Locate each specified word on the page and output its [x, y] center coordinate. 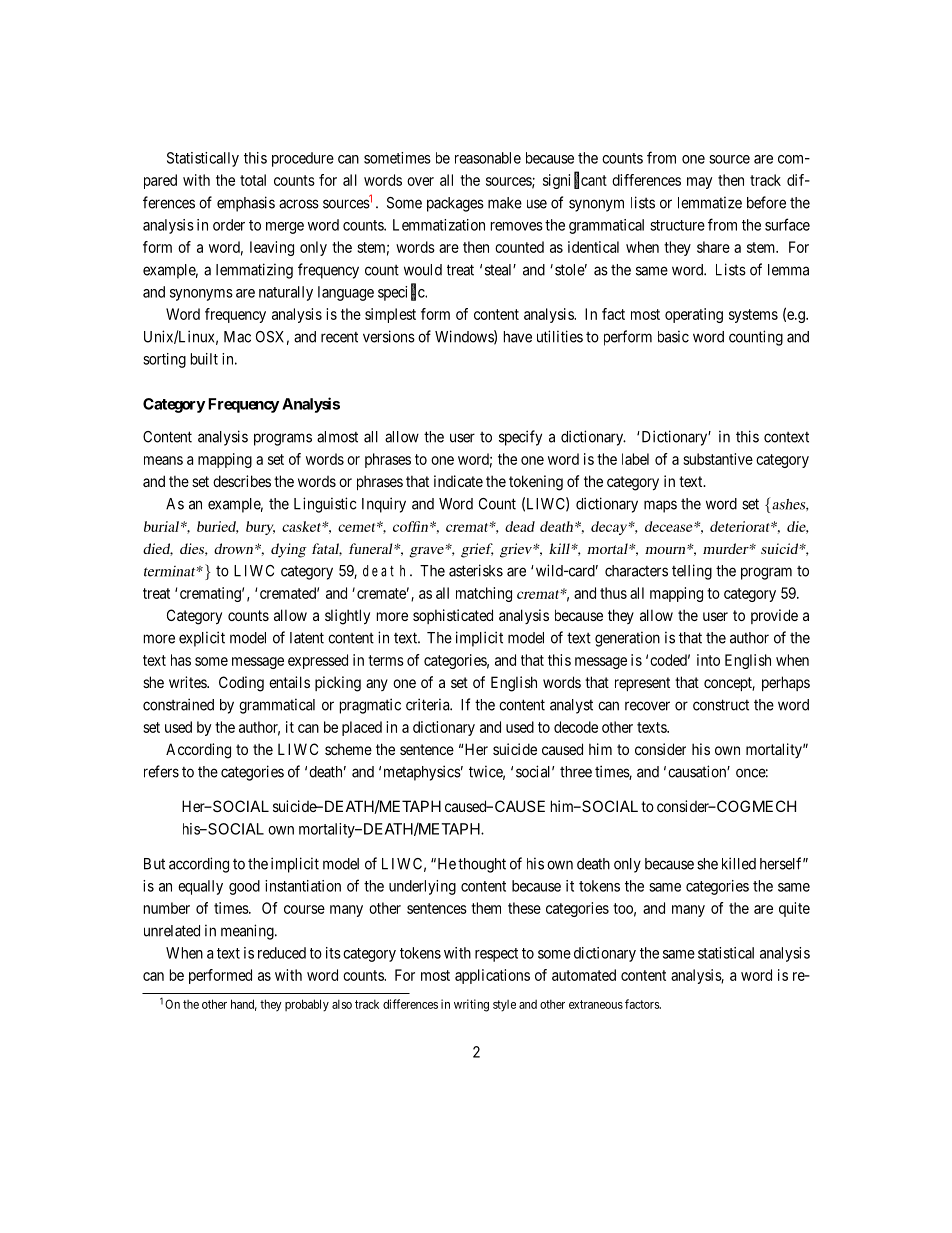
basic [673, 336]
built [204, 359]
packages [455, 204]
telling [692, 572]
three [576, 772]
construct [721, 705]
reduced [282, 953]
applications [492, 976]
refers [161, 771]
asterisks [476, 570]
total [253, 180]
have [518, 337]
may [699, 183]
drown [233, 548]
